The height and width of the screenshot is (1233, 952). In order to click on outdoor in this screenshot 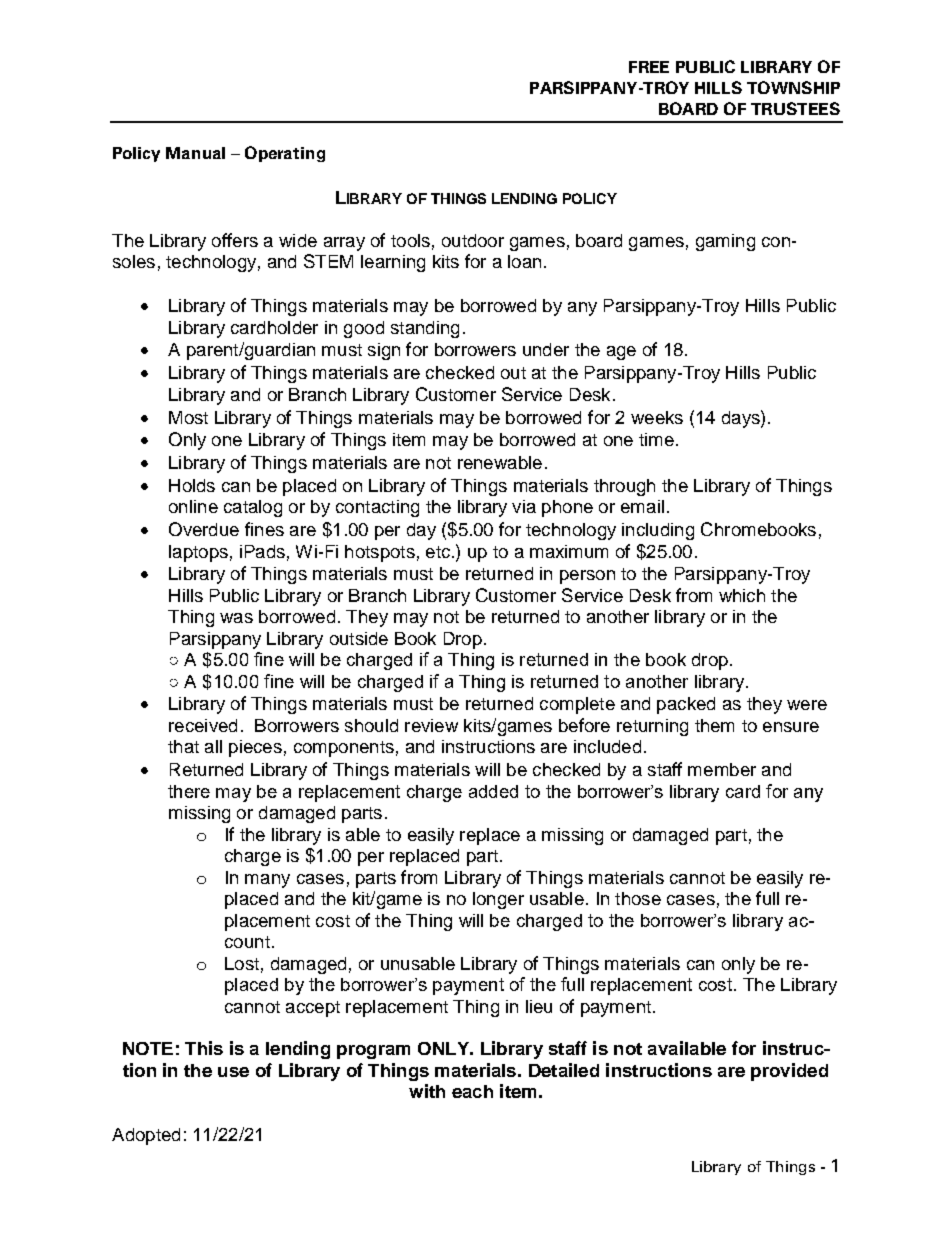, I will do `click(473, 240)`.
